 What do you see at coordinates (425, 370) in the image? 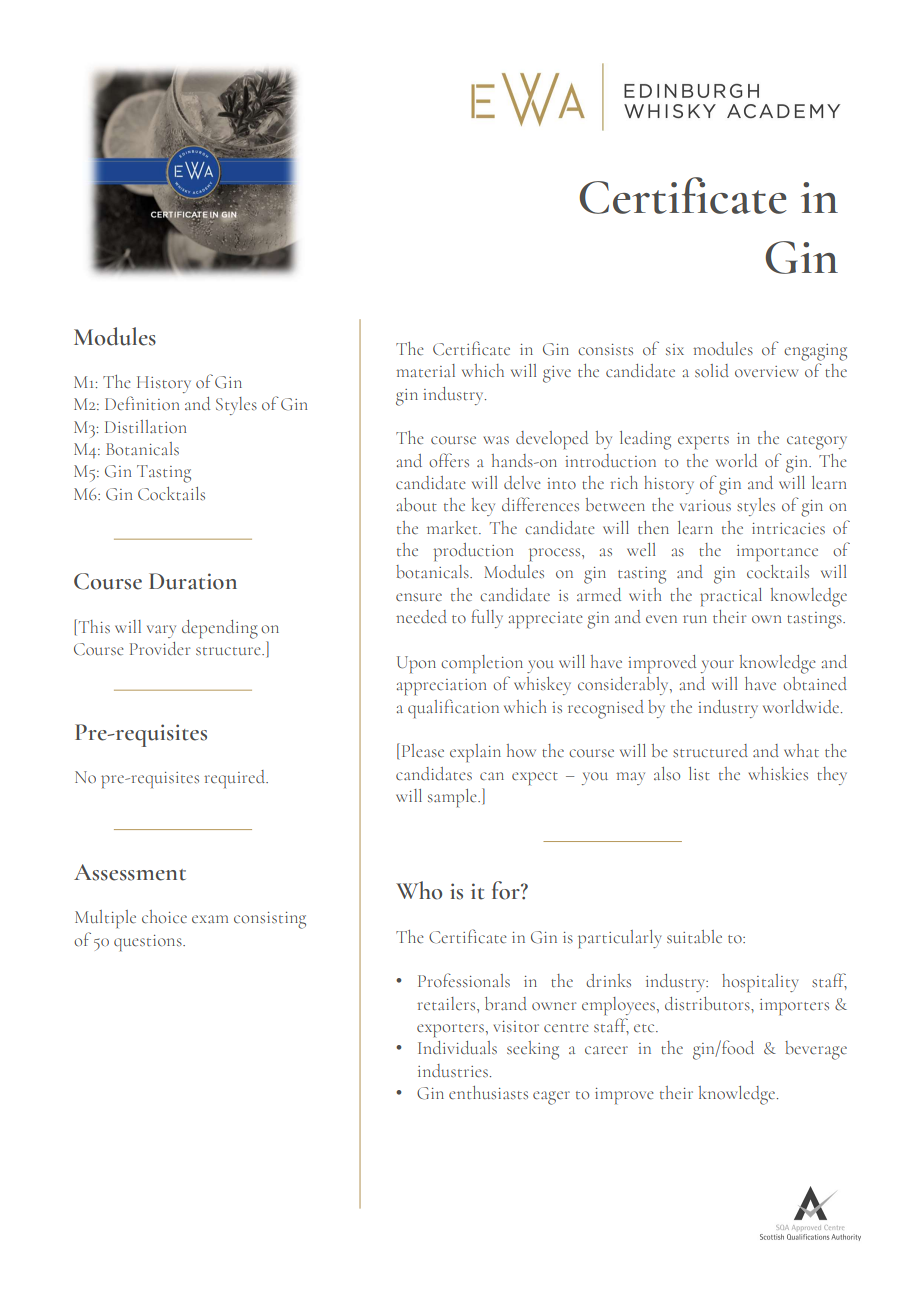
I see `material` at bounding box center [425, 370].
